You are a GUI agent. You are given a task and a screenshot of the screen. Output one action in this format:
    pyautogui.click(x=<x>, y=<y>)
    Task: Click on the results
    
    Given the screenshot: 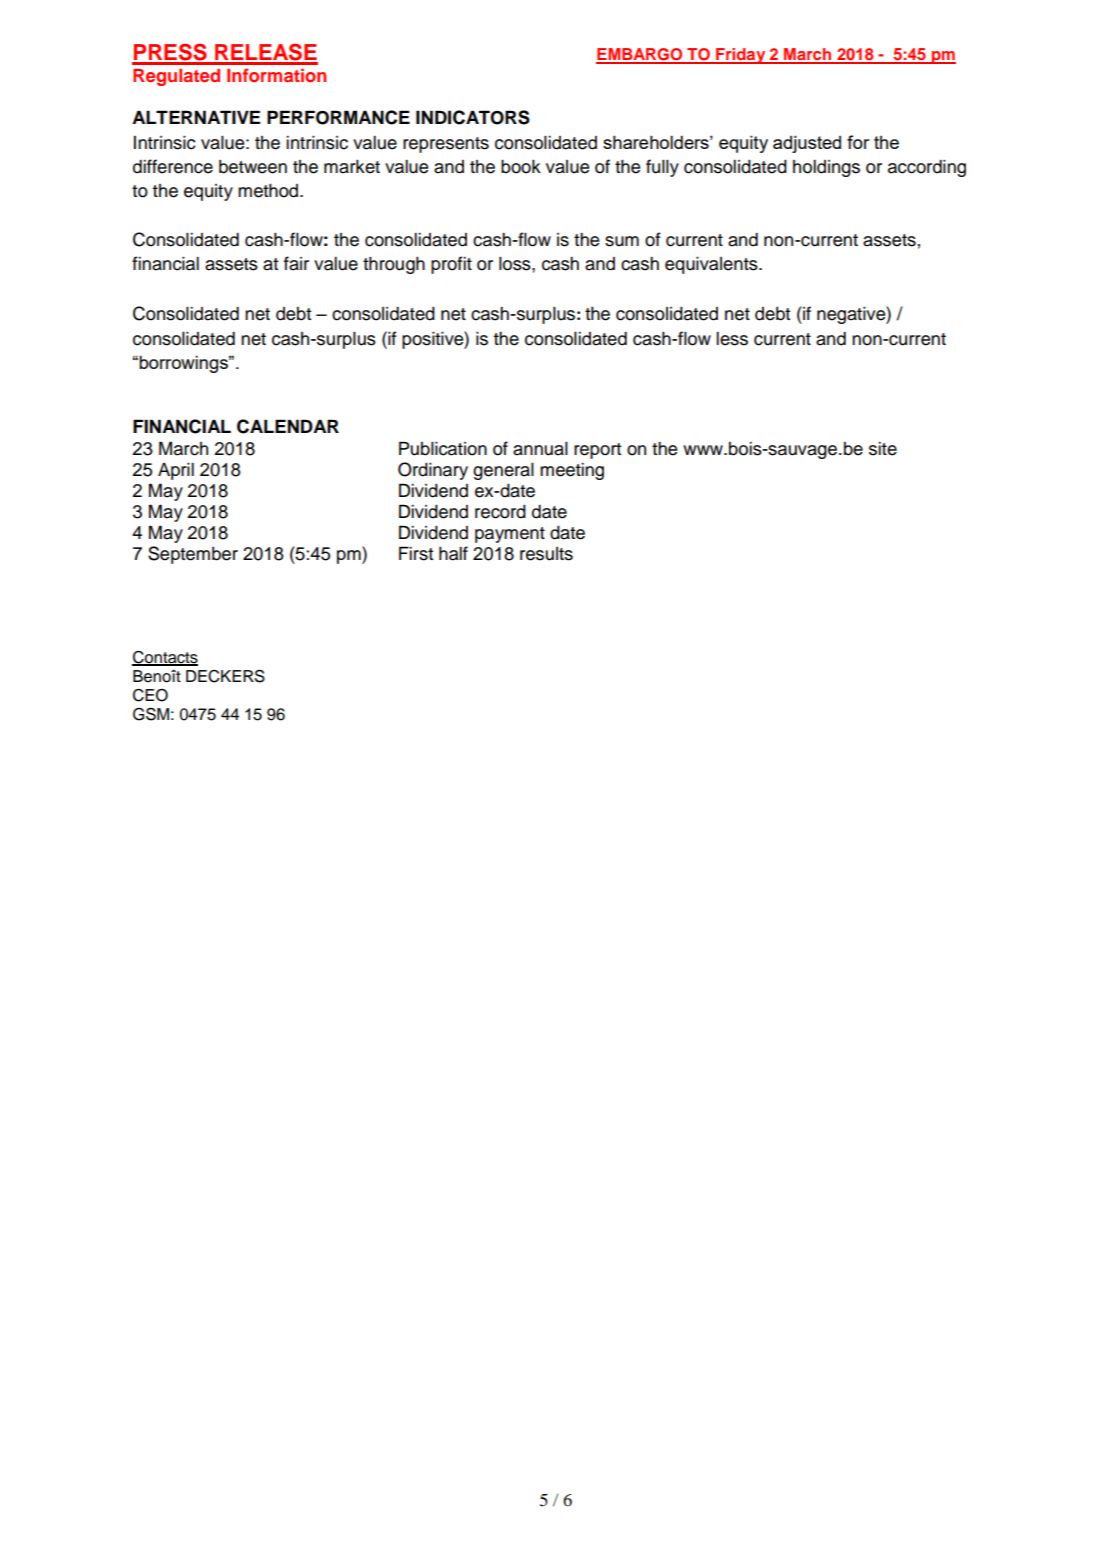 What is the action you would take?
    pyautogui.click(x=546, y=554)
